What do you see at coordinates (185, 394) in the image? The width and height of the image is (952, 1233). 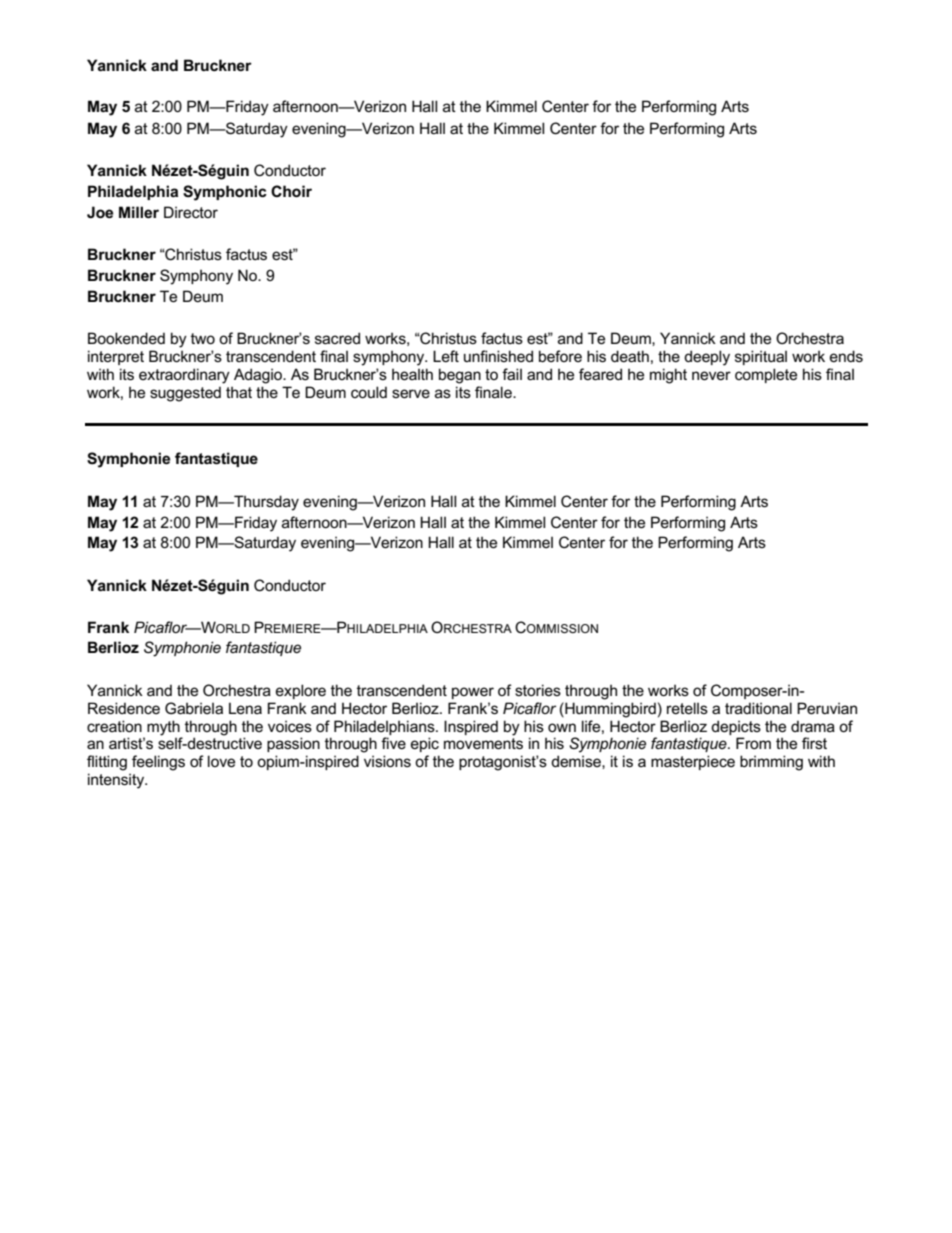 I see `suggested` at bounding box center [185, 394].
